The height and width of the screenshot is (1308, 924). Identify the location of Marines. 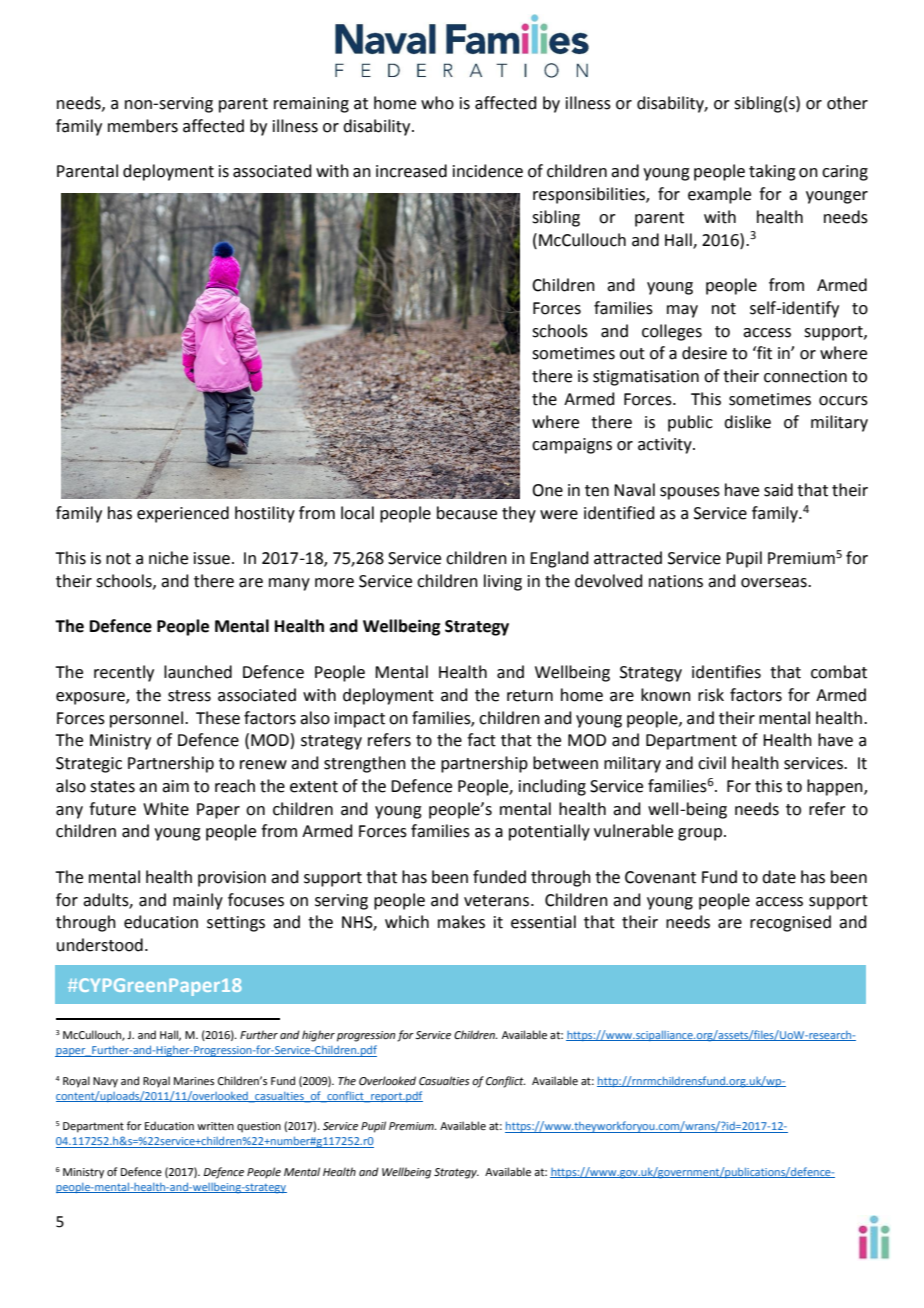
(194, 1081).
